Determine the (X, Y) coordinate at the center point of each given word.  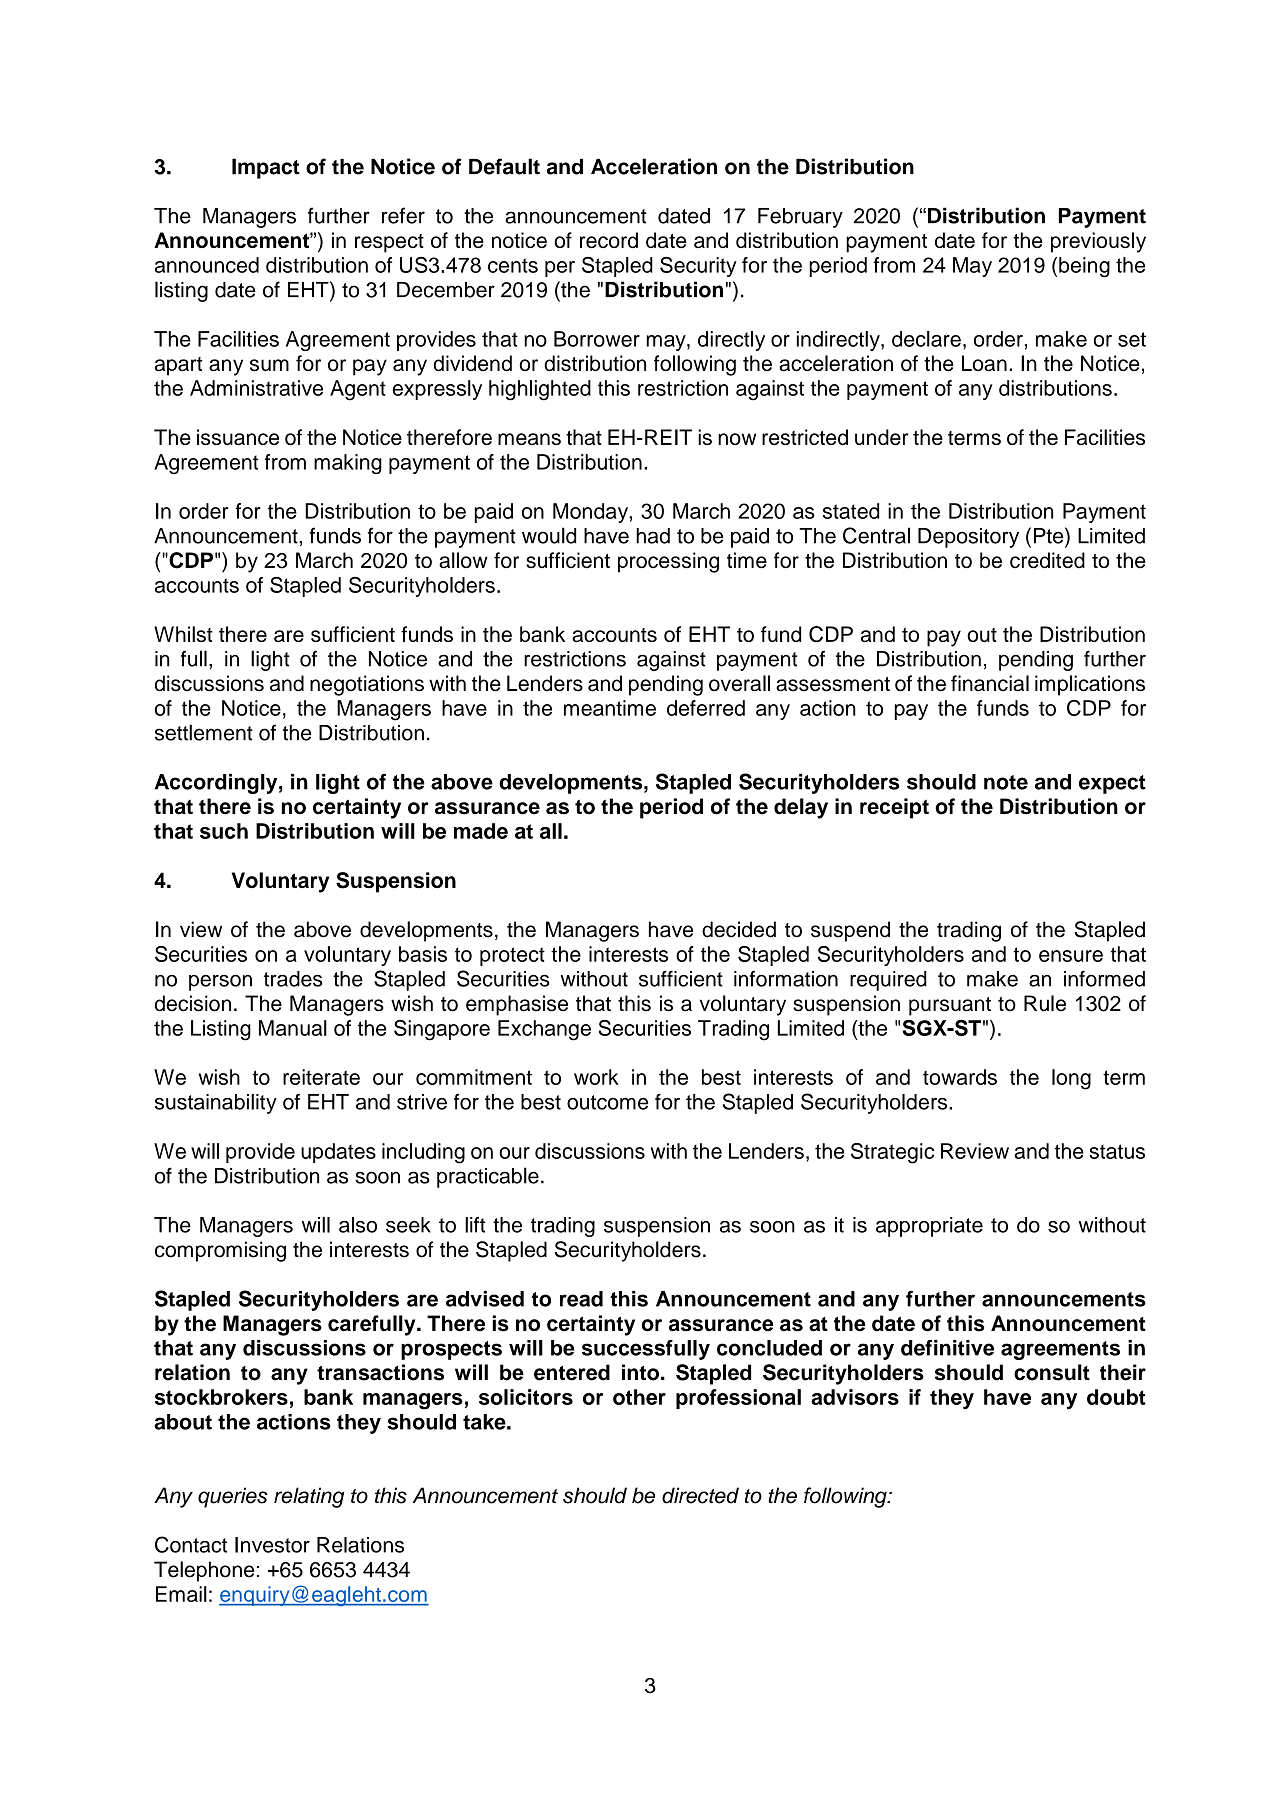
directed (700, 1495)
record (609, 240)
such (224, 831)
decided (739, 929)
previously (1098, 242)
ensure (1071, 956)
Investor (272, 1545)
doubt (1116, 1397)
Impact (266, 168)
